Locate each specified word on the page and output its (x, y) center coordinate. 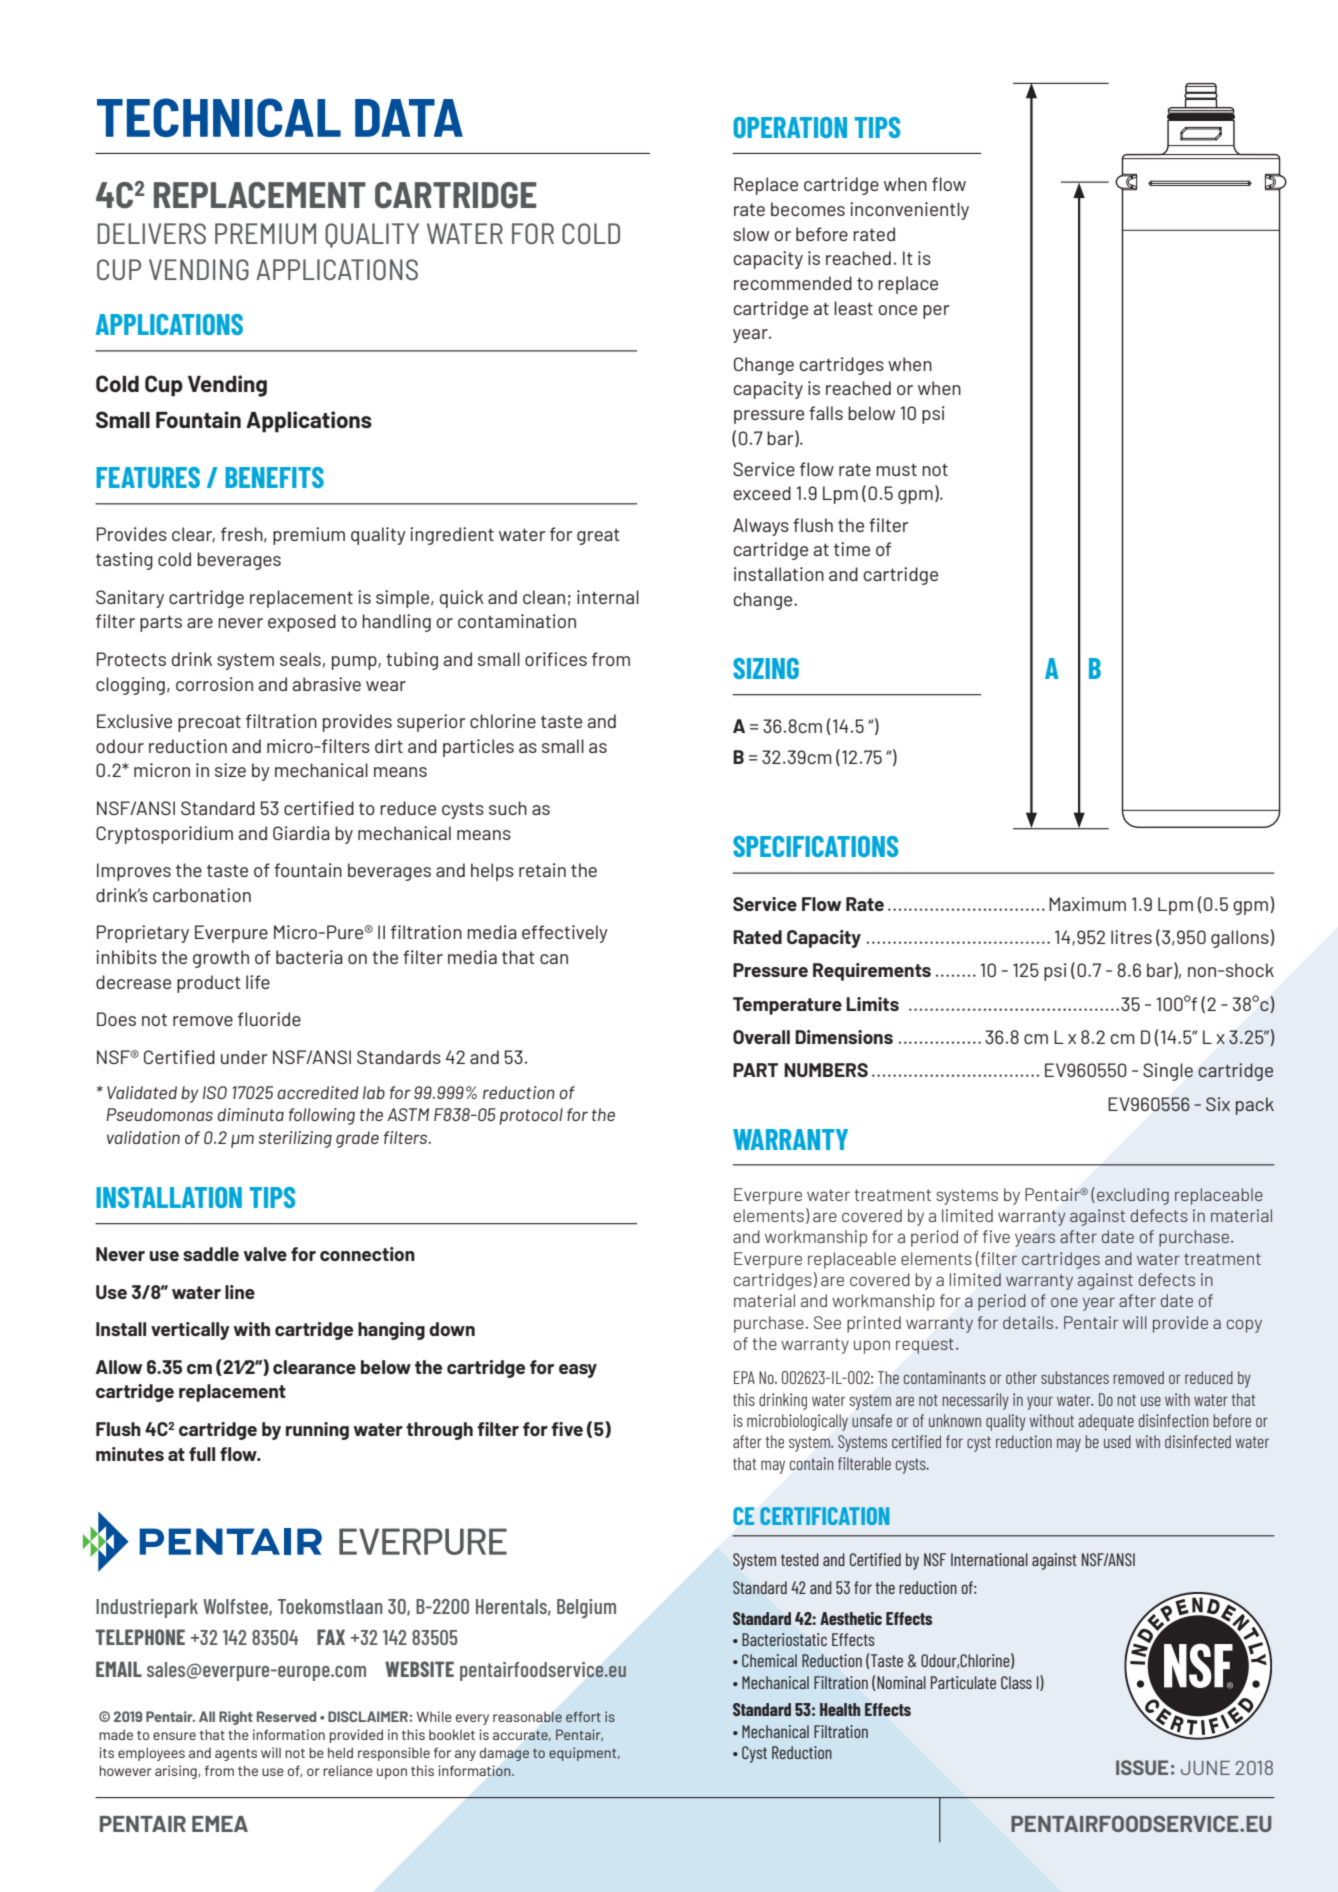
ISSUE (1142, 1767)
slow (751, 234)
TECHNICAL (219, 117)
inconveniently (909, 211)
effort (583, 1717)
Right (236, 1718)
